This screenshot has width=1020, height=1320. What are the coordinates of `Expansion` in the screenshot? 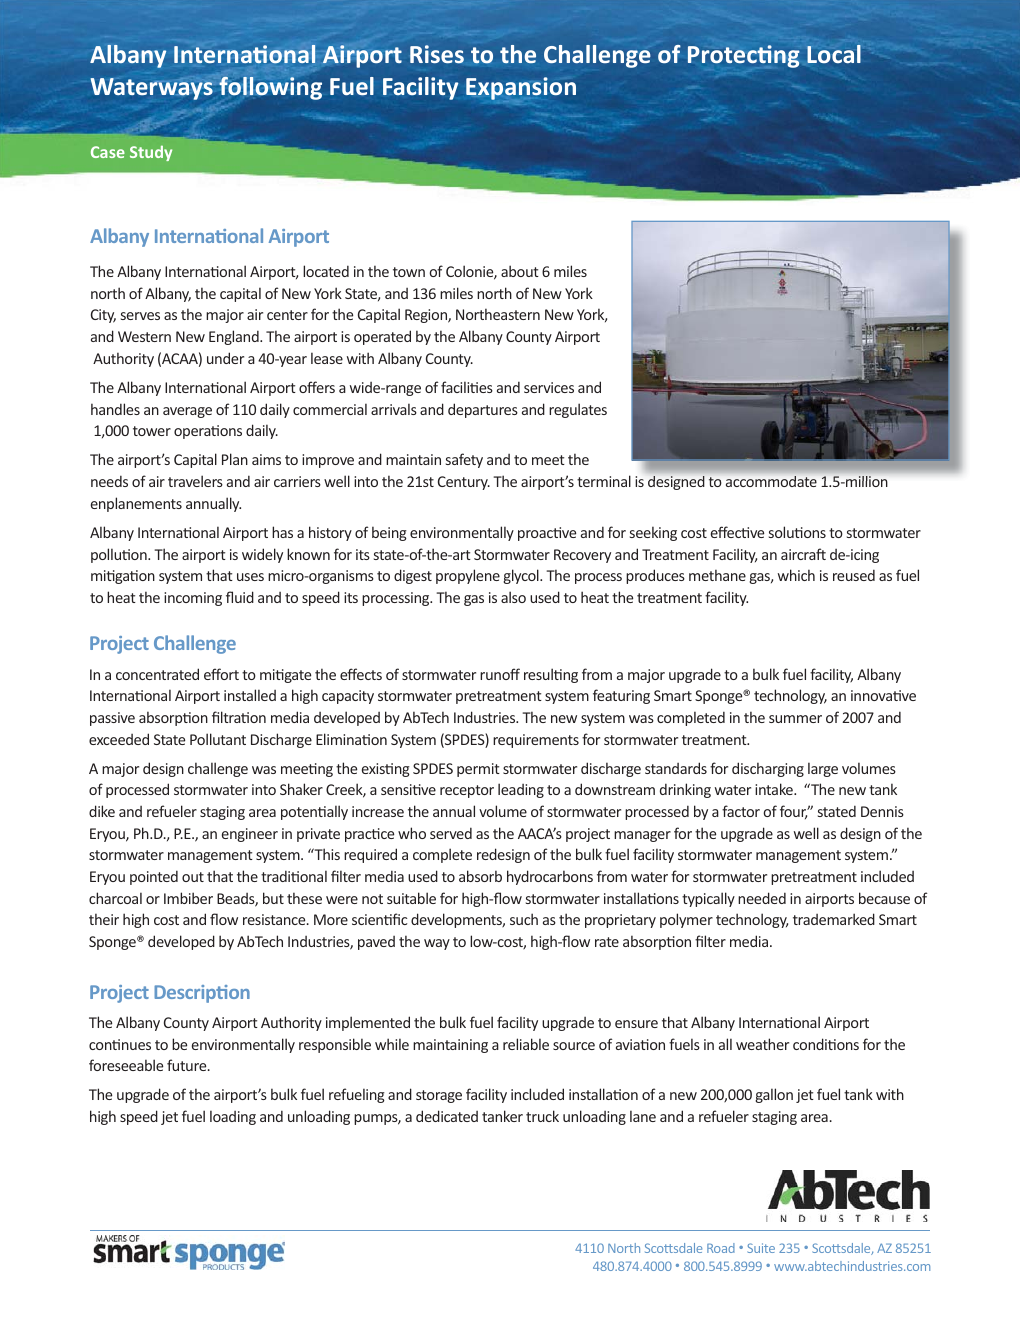 It's located at (521, 89).
